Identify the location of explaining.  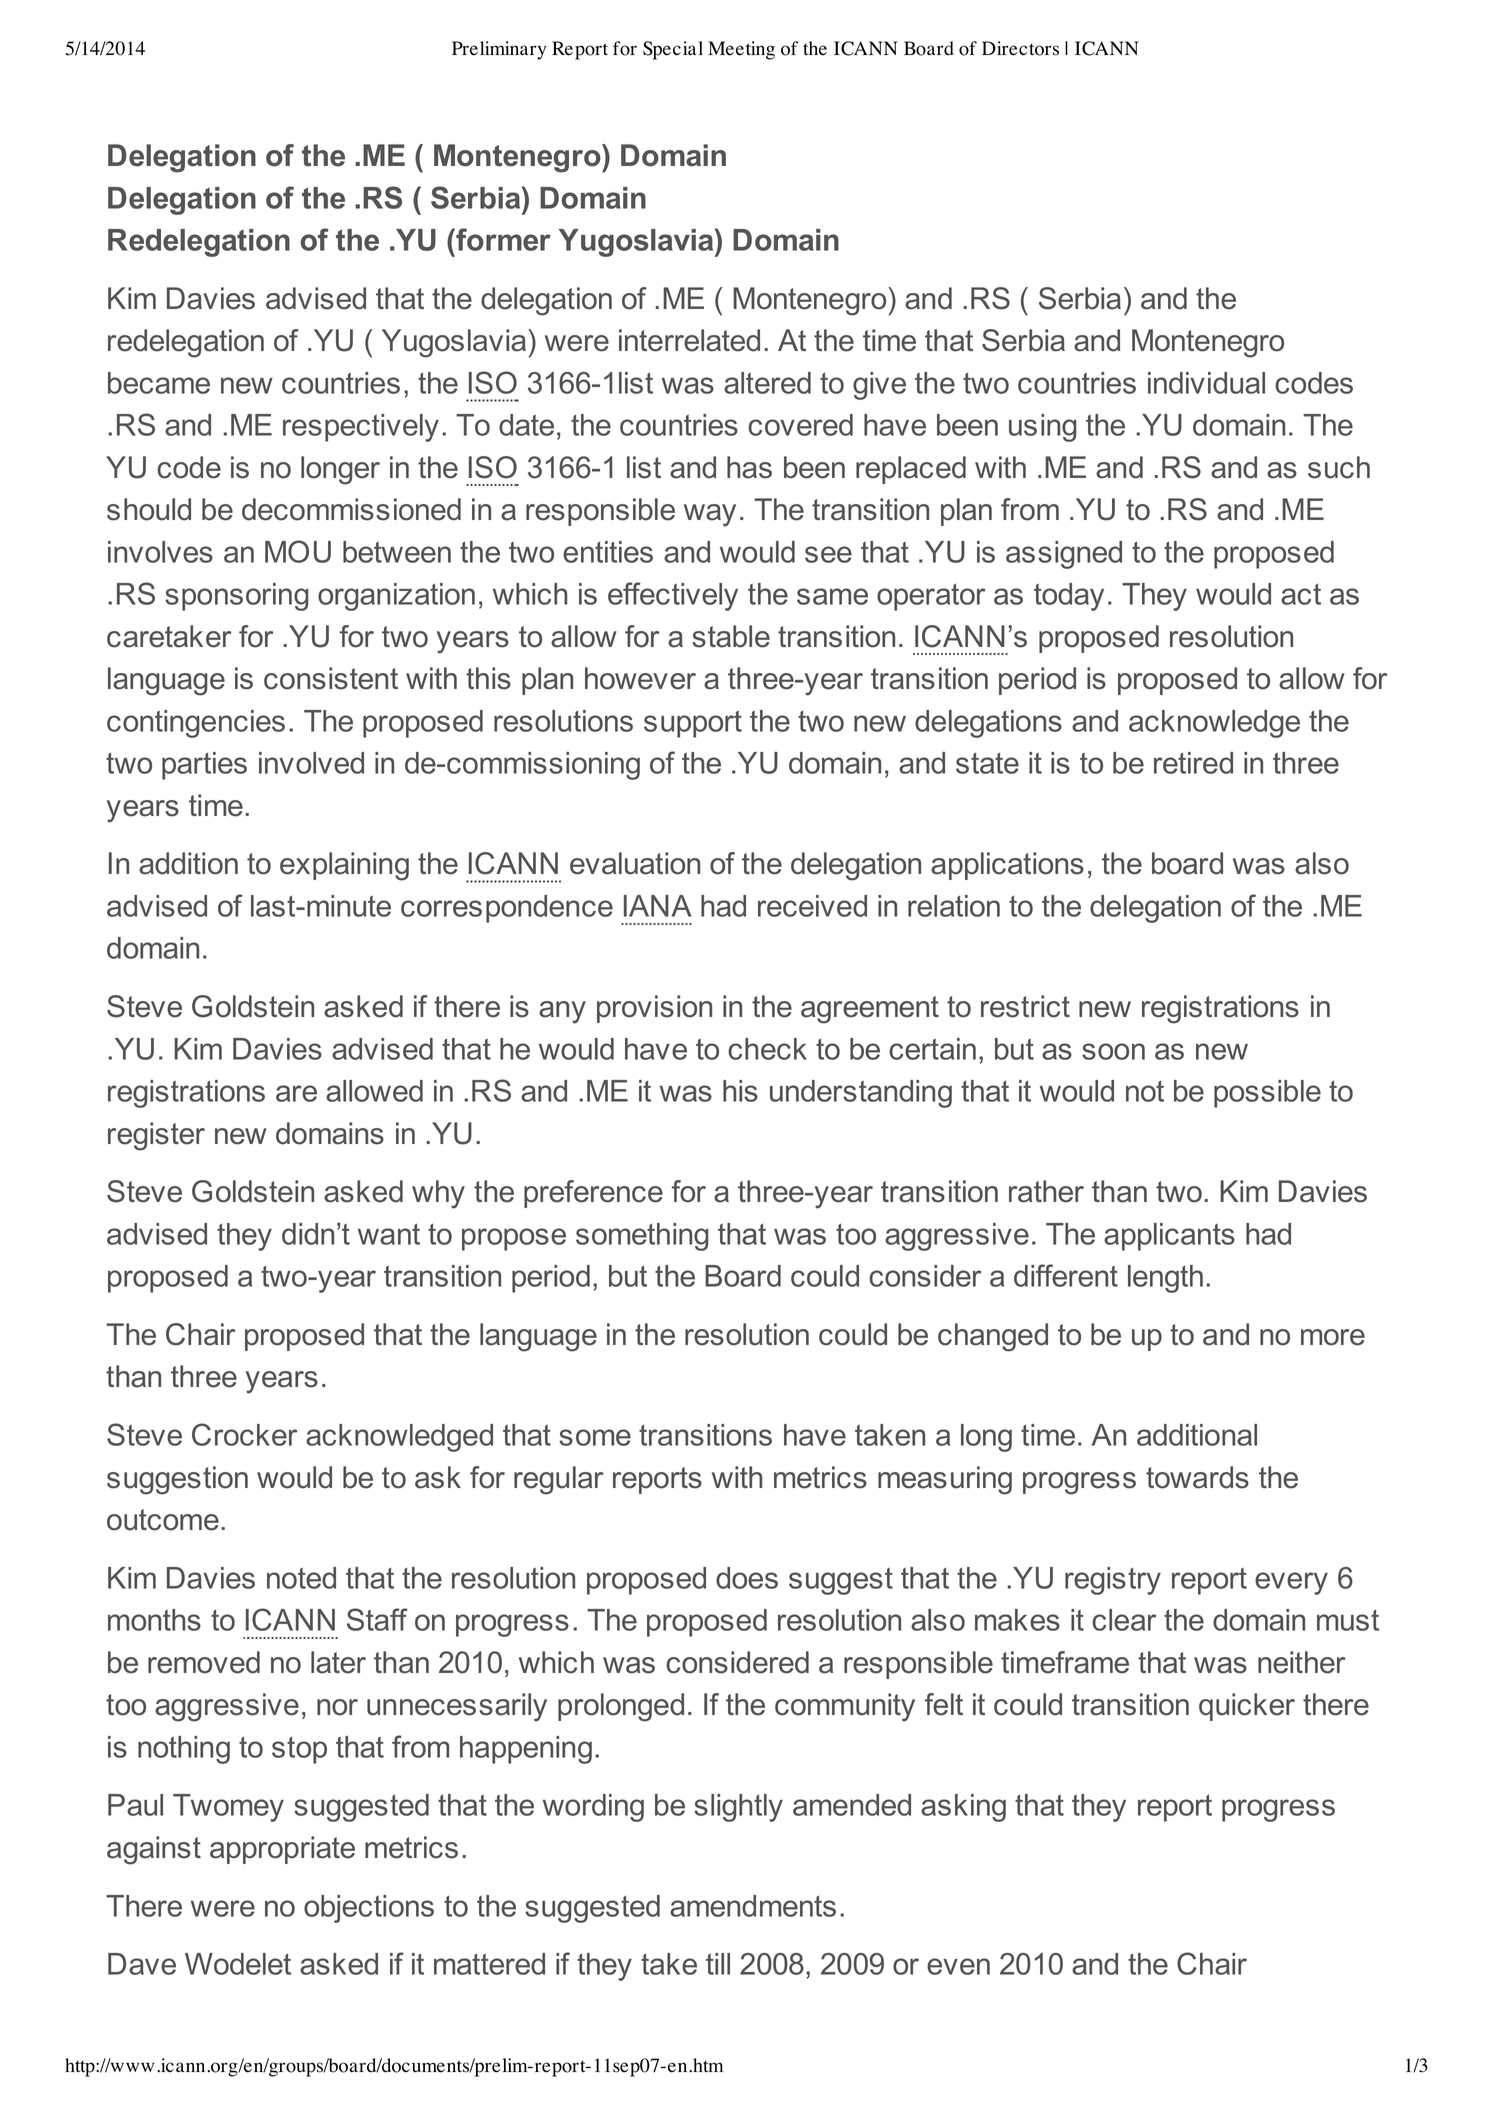
(344, 866).
